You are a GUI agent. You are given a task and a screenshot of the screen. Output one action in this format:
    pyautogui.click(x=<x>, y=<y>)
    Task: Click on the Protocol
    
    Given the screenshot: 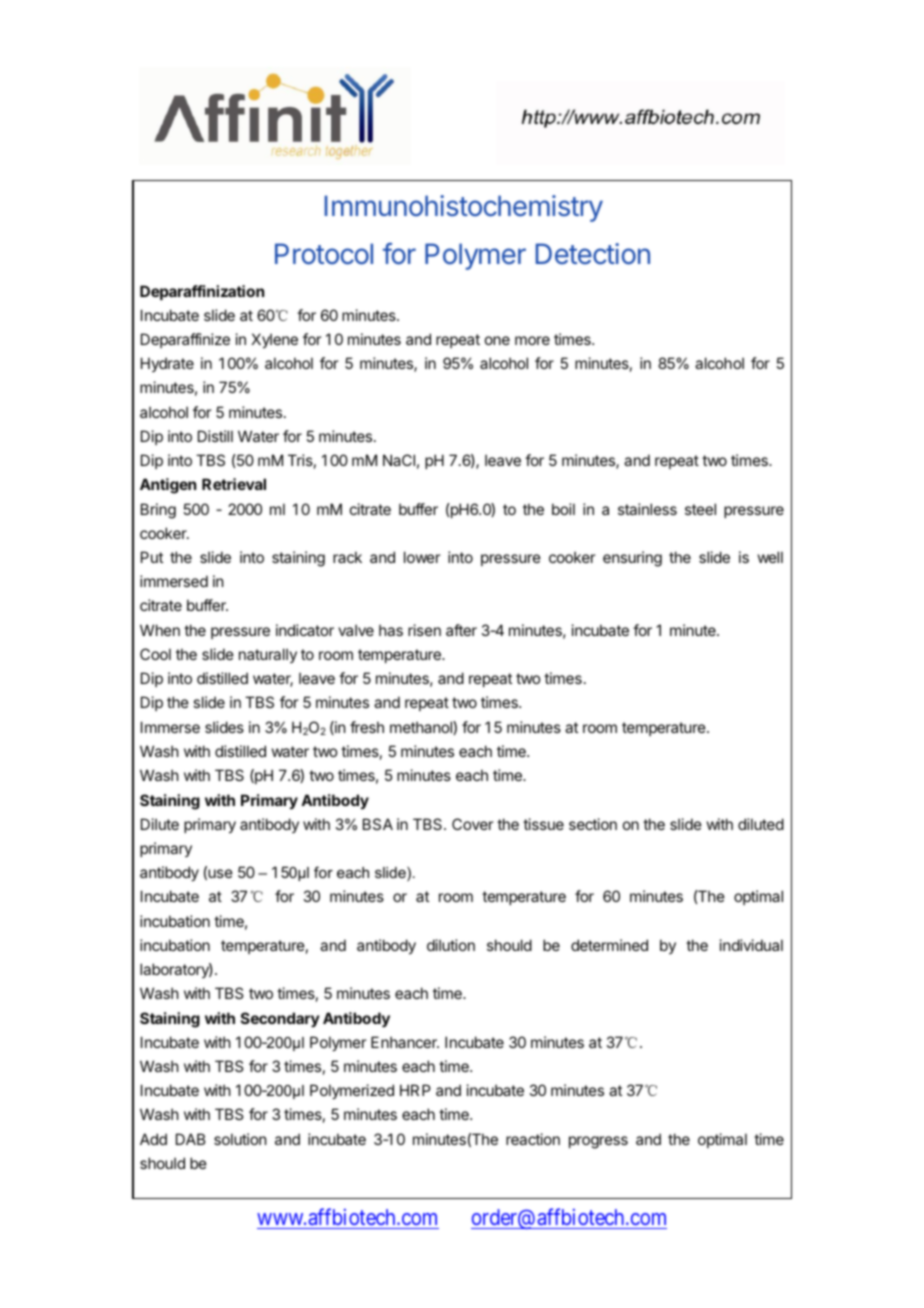 What is the action you would take?
    pyautogui.click(x=324, y=254)
